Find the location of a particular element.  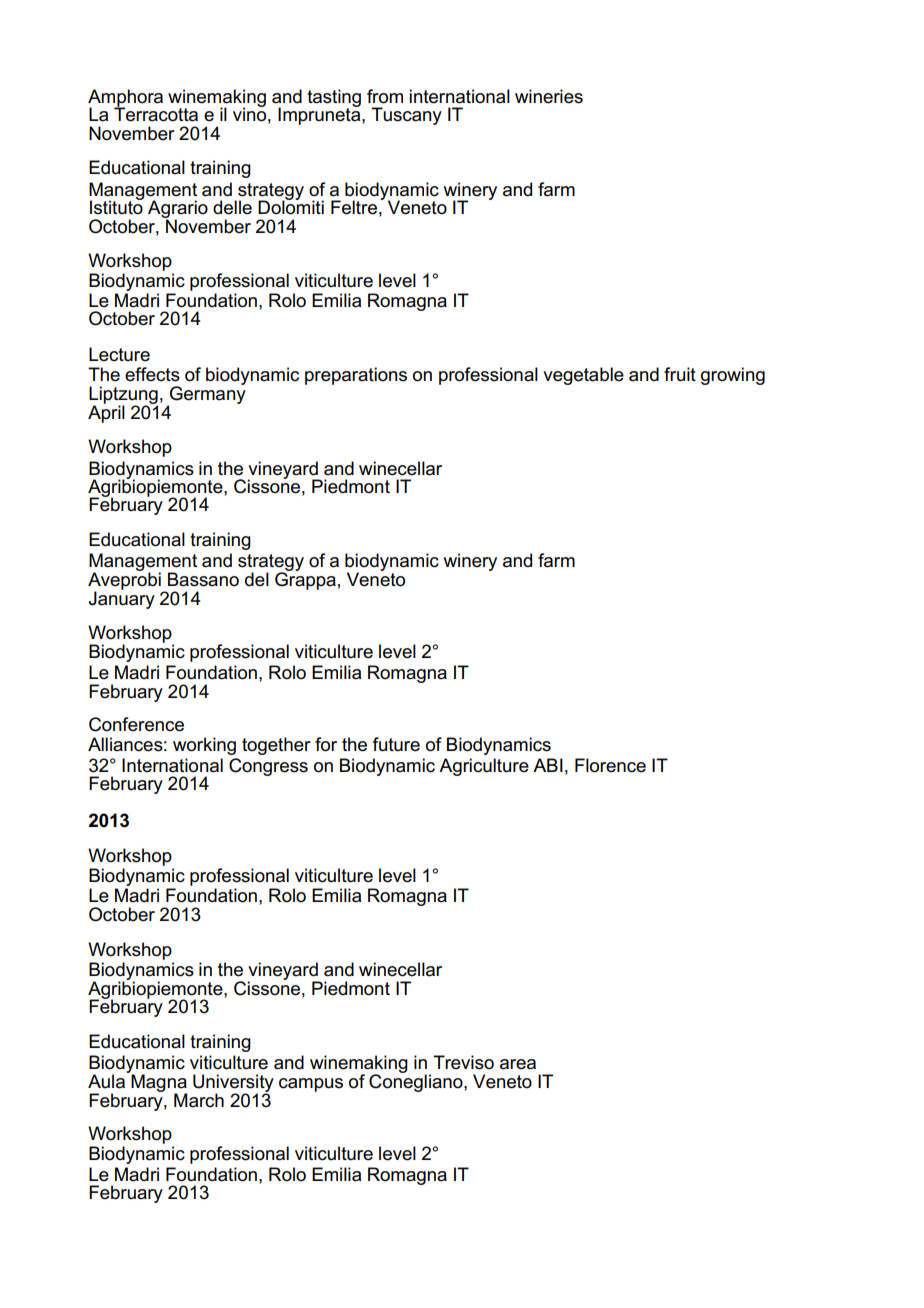

working is located at coordinates (204, 746).
